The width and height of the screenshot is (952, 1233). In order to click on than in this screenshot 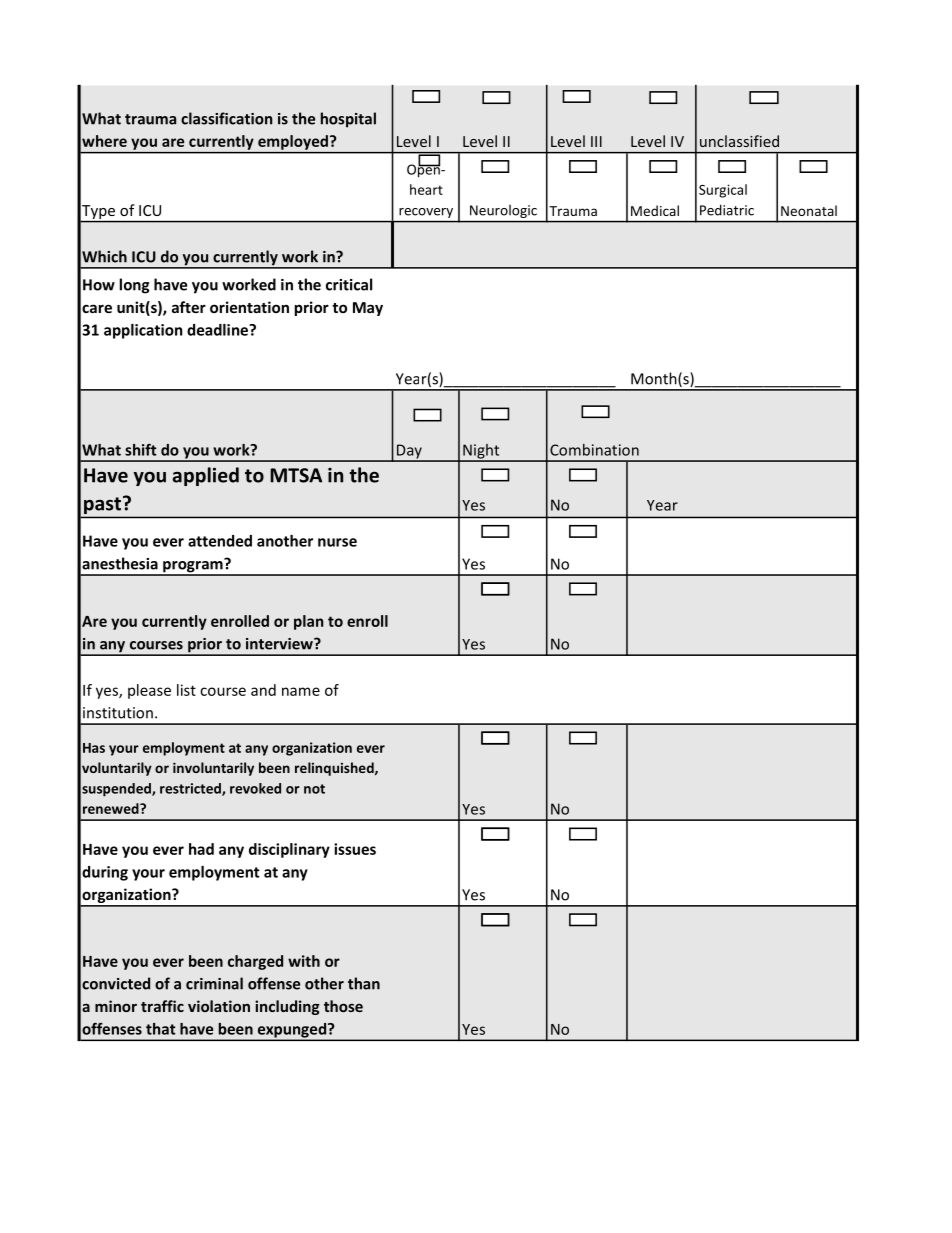, I will do `click(364, 983)`.
